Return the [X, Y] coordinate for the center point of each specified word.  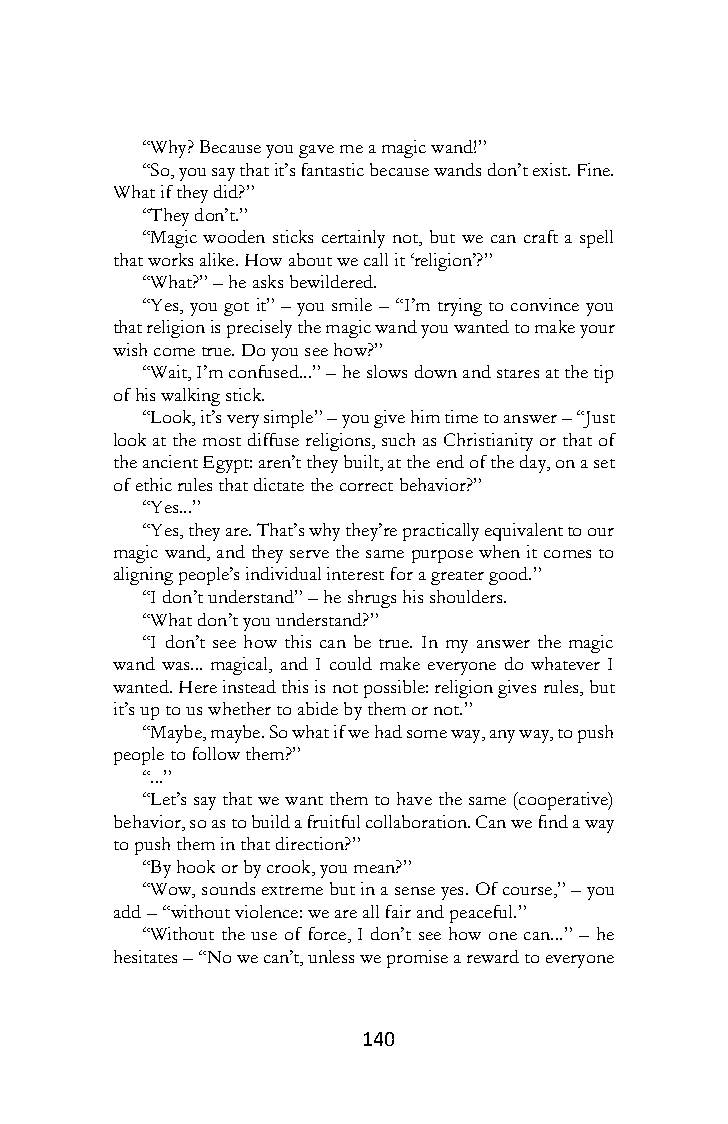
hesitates [145, 956]
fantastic [333, 169]
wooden [234, 236]
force [327, 933]
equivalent [524, 532]
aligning [143, 576]
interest [355, 573]
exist [551, 169]
